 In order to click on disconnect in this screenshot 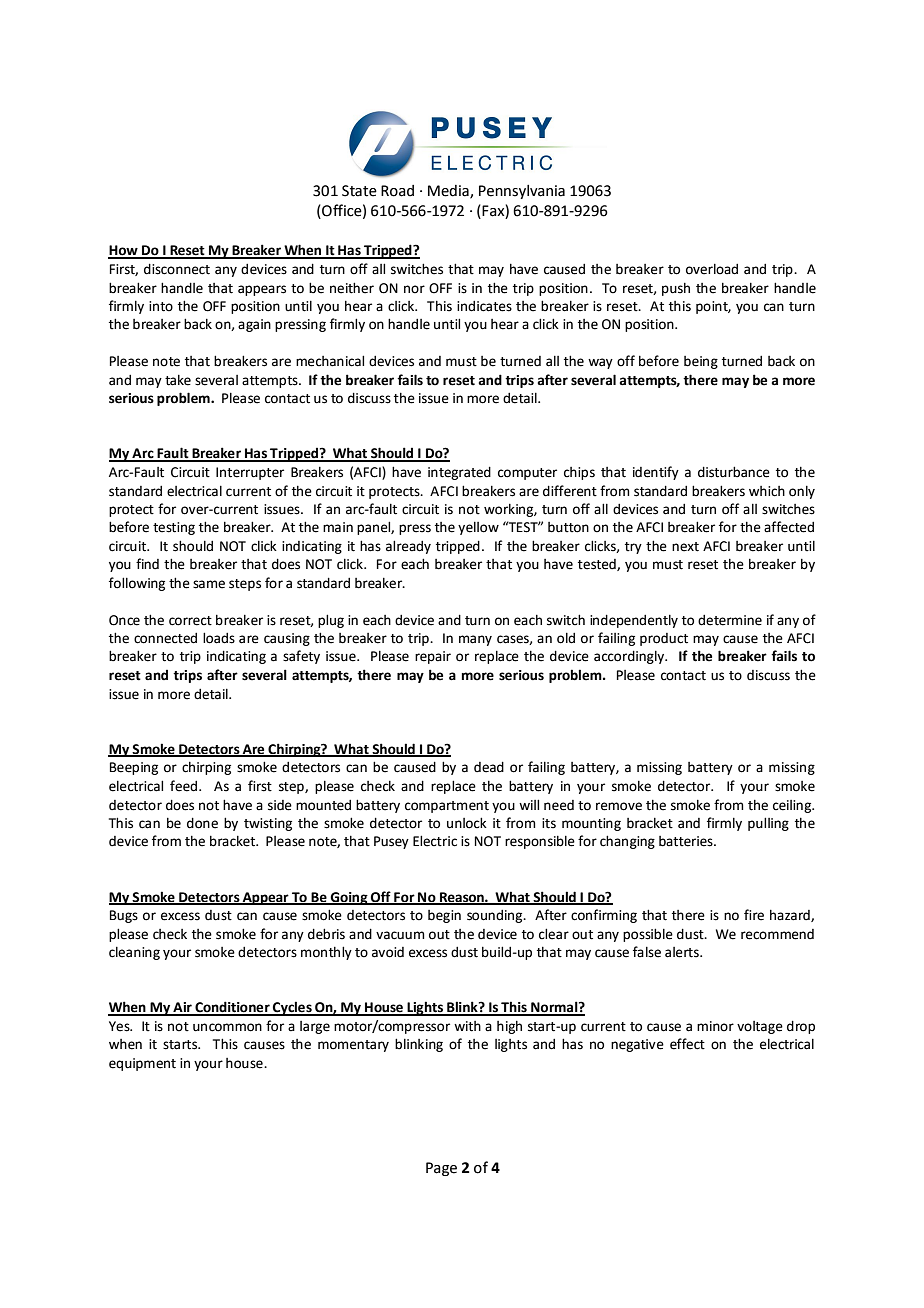, I will do `click(177, 269)`.
